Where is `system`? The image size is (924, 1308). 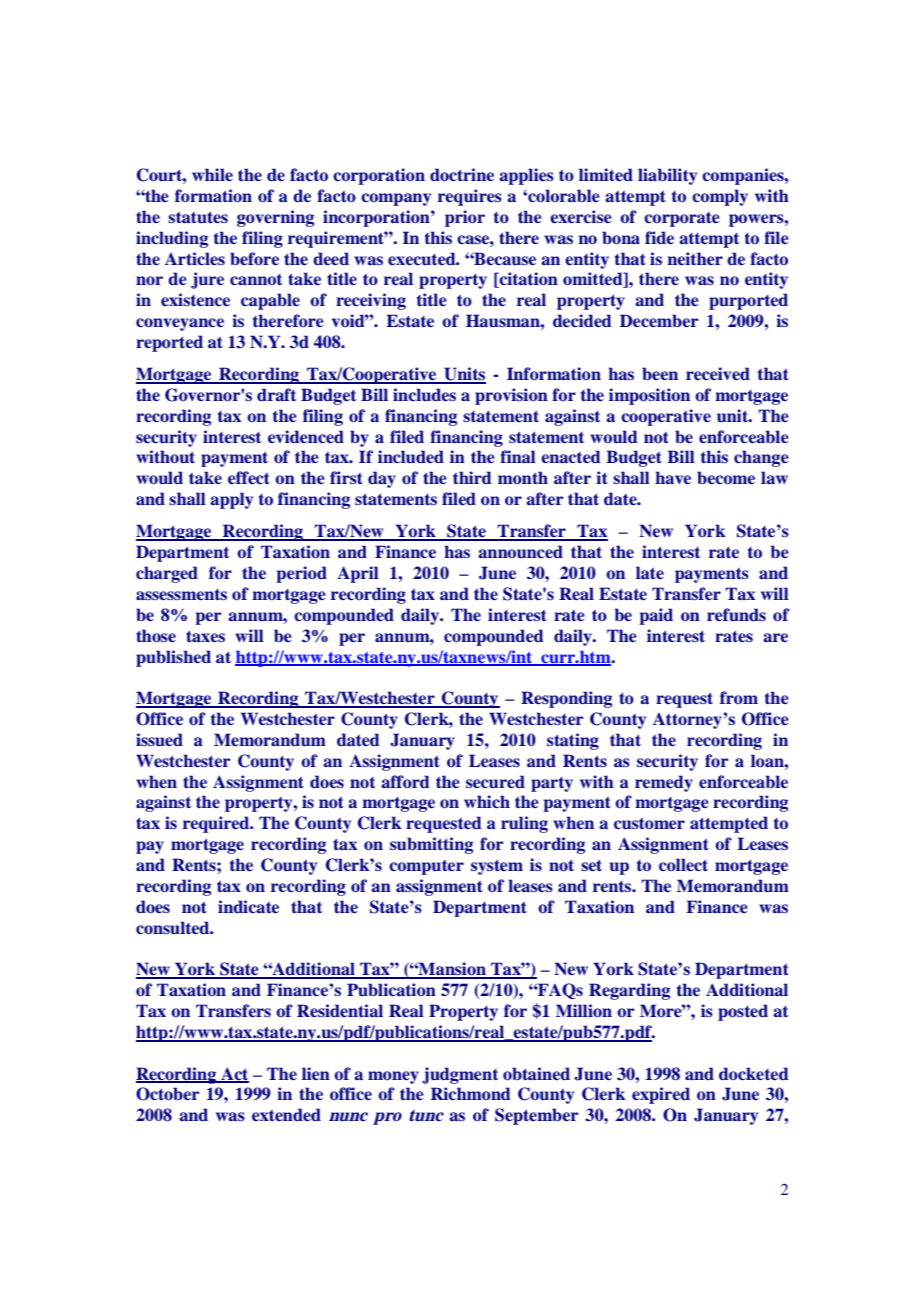 system is located at coordinates (497, 867).
